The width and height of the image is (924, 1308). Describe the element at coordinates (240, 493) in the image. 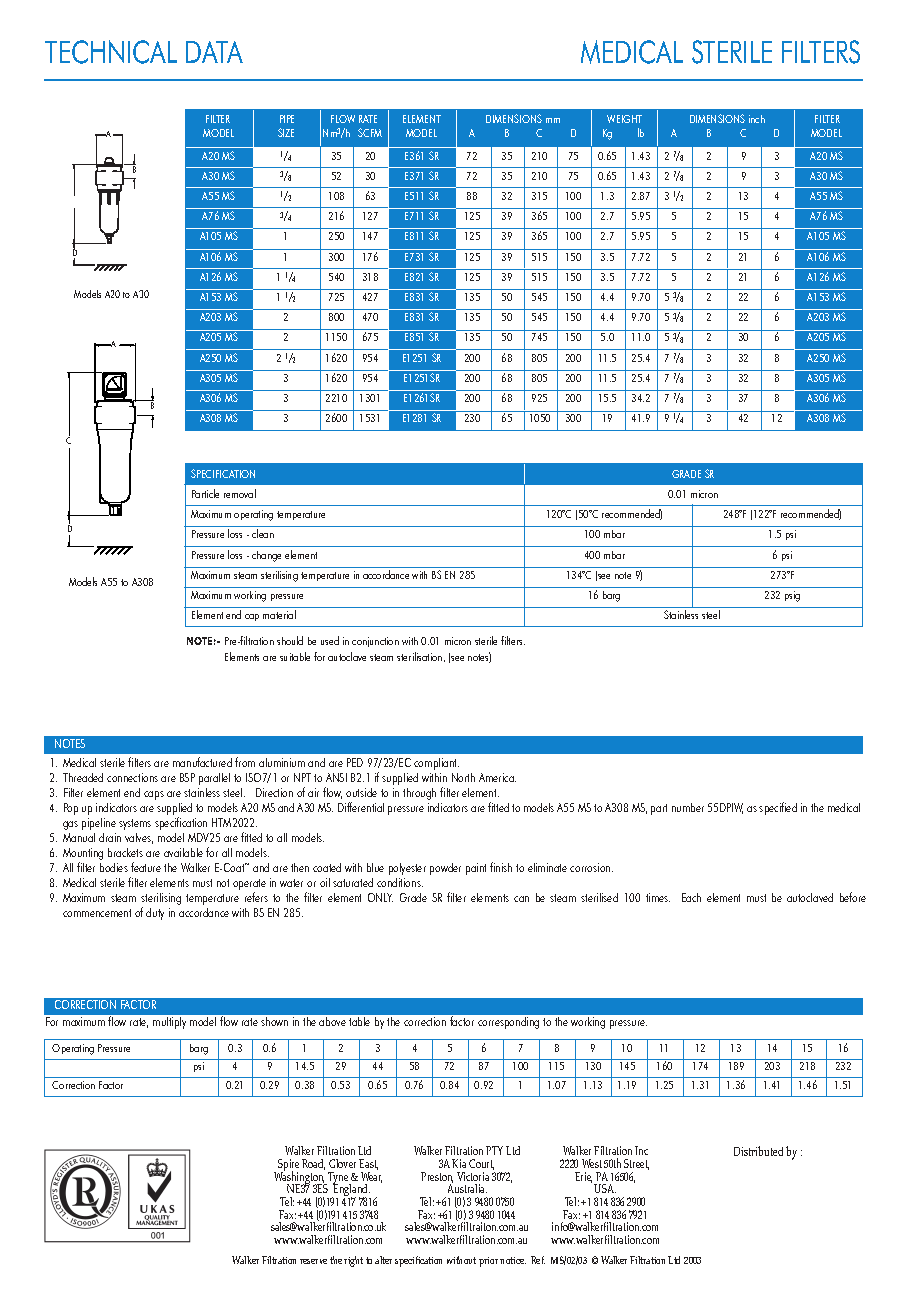

I see `removal` at that location.
